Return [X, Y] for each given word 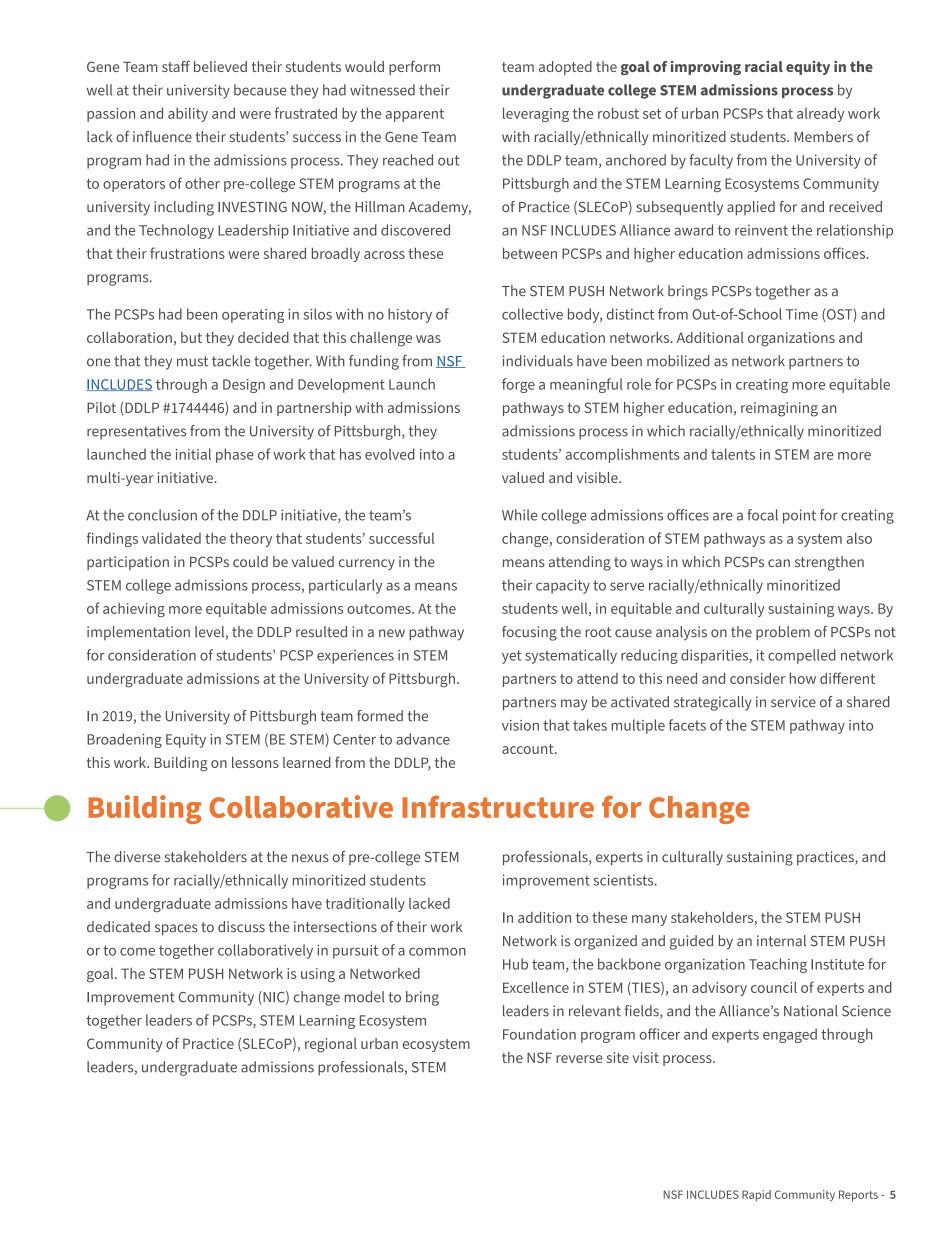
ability [188, 114]
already [820, 114]
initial [193, 454]
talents [733, 454]
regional [331, 1045]
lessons [255, 762]
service [793, 702]
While [519, 515]
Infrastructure [498, 806]
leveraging [536, 114]
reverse [579, 1059]
